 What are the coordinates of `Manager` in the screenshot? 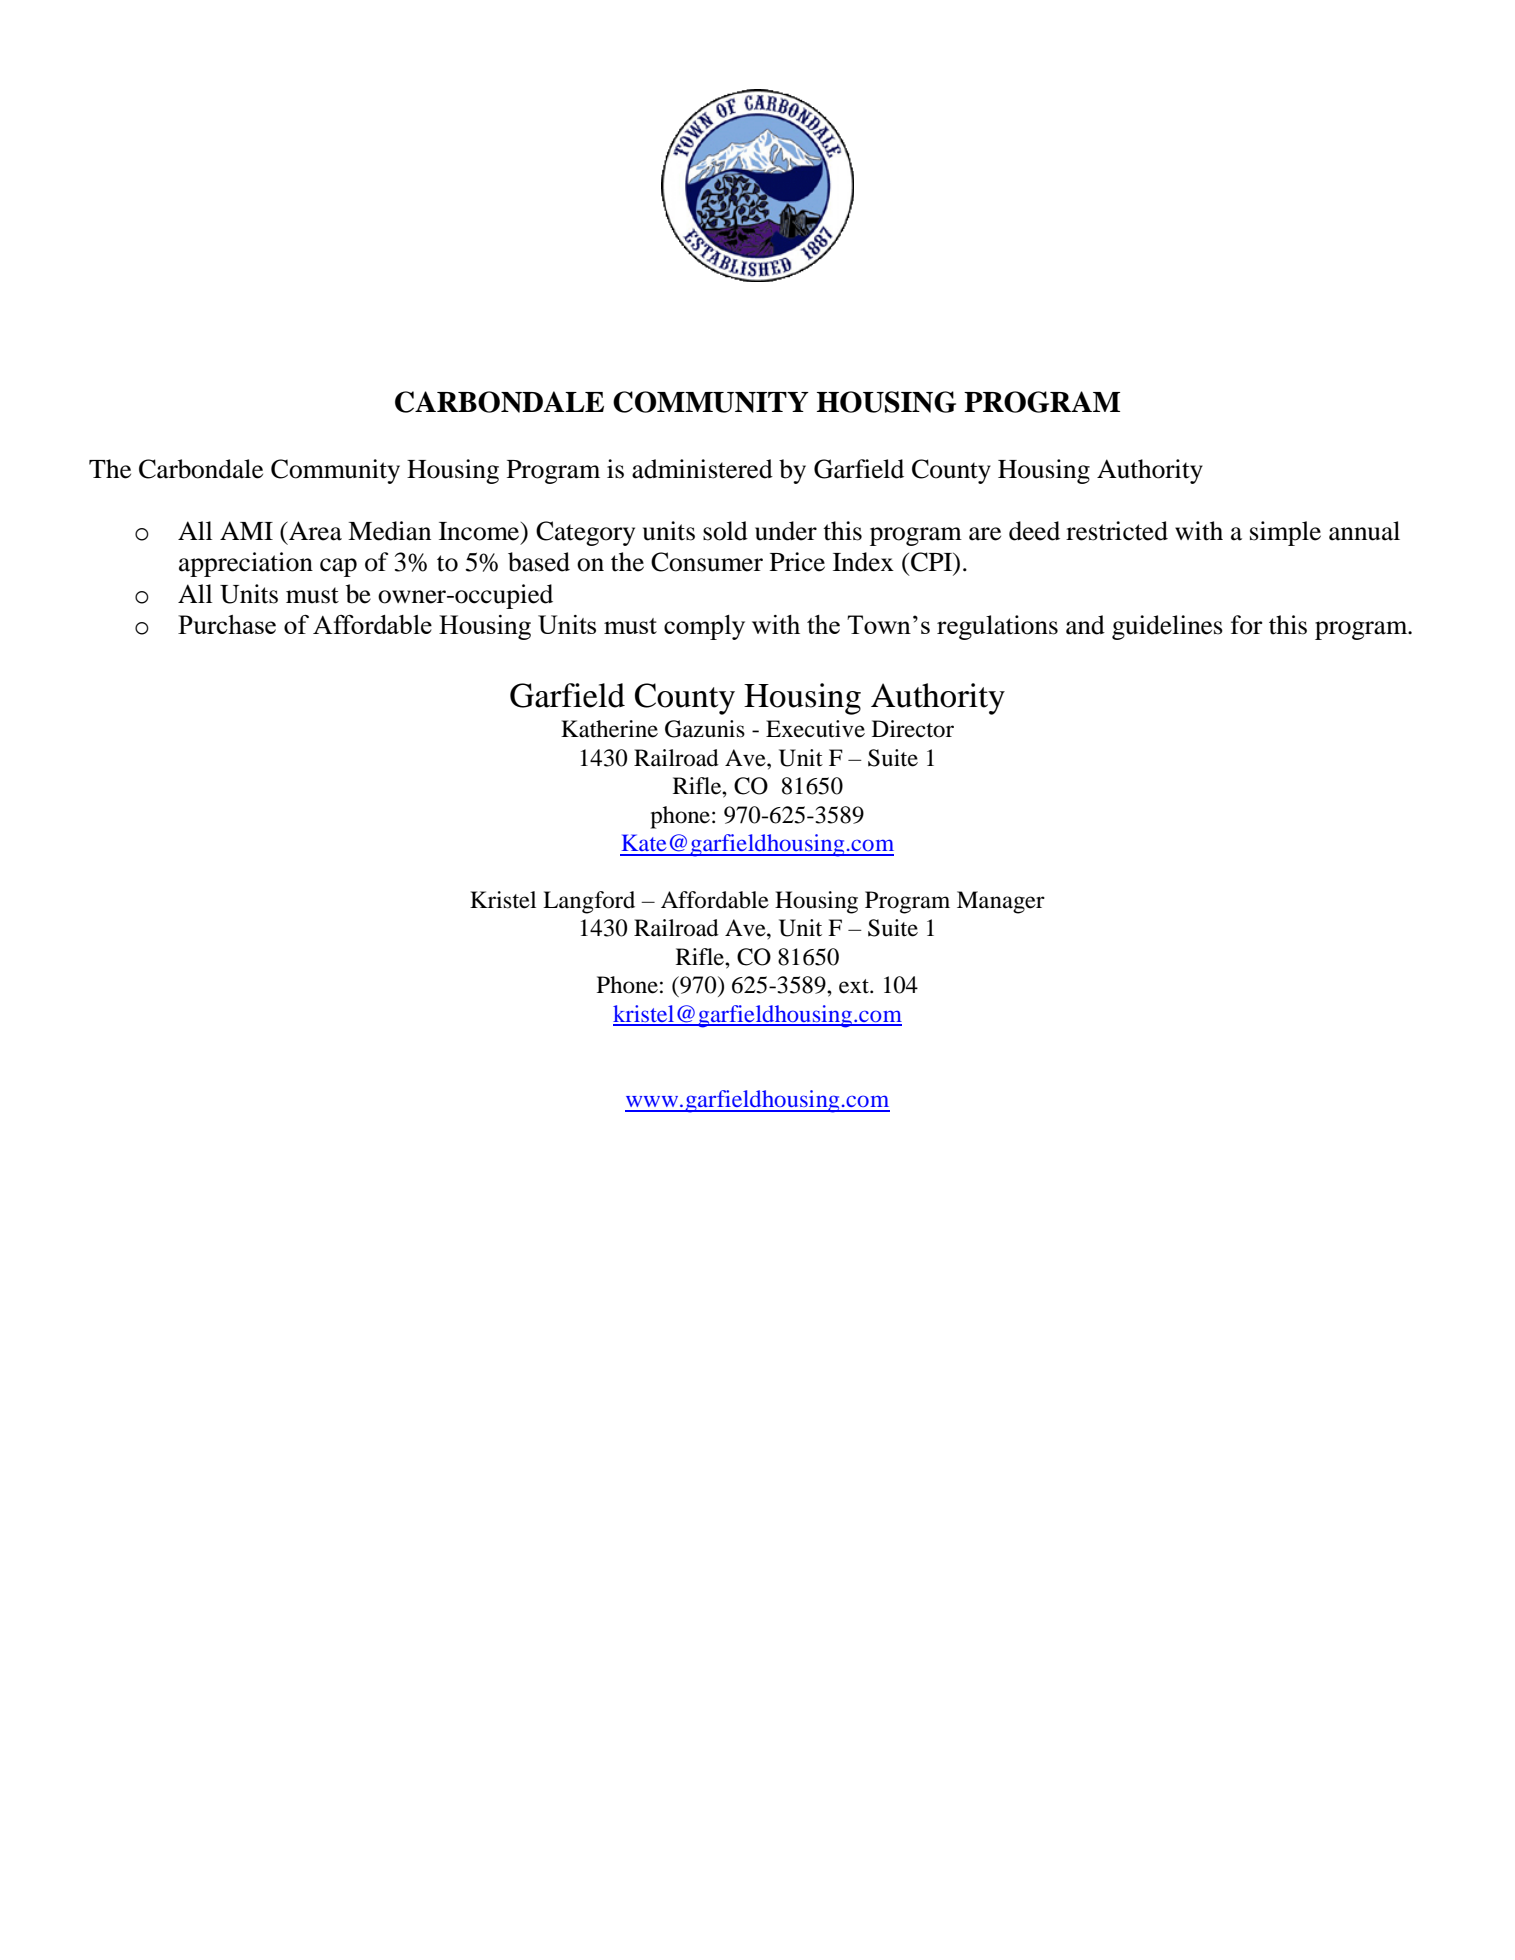 It's located at (1001, 902).
